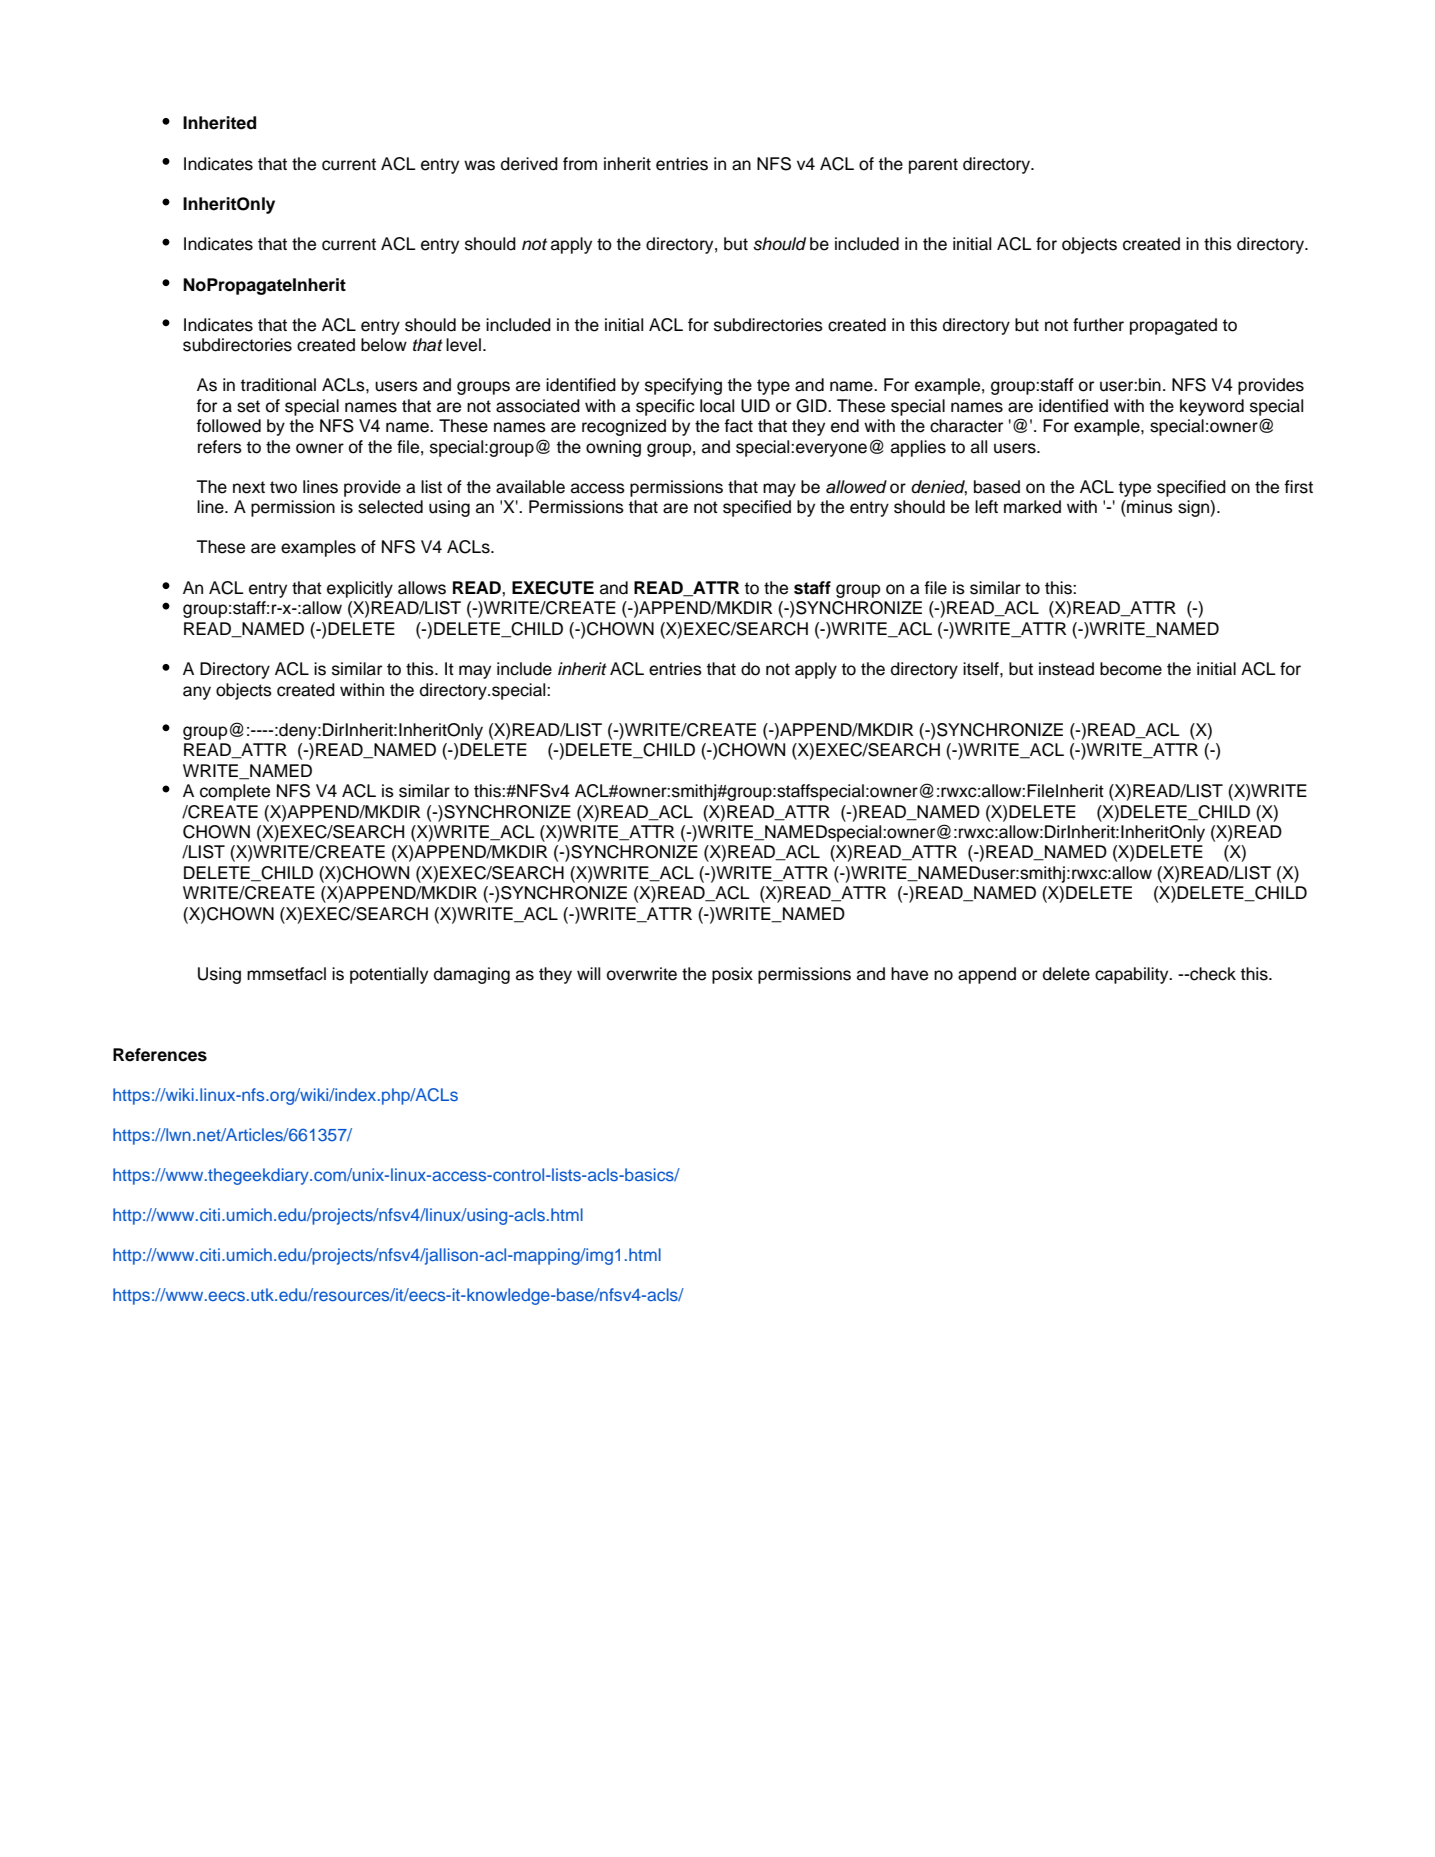  What do you see at coordinates (1131, 669) in the screenshot?
I see `become` at bounding box center [1131, 669].
